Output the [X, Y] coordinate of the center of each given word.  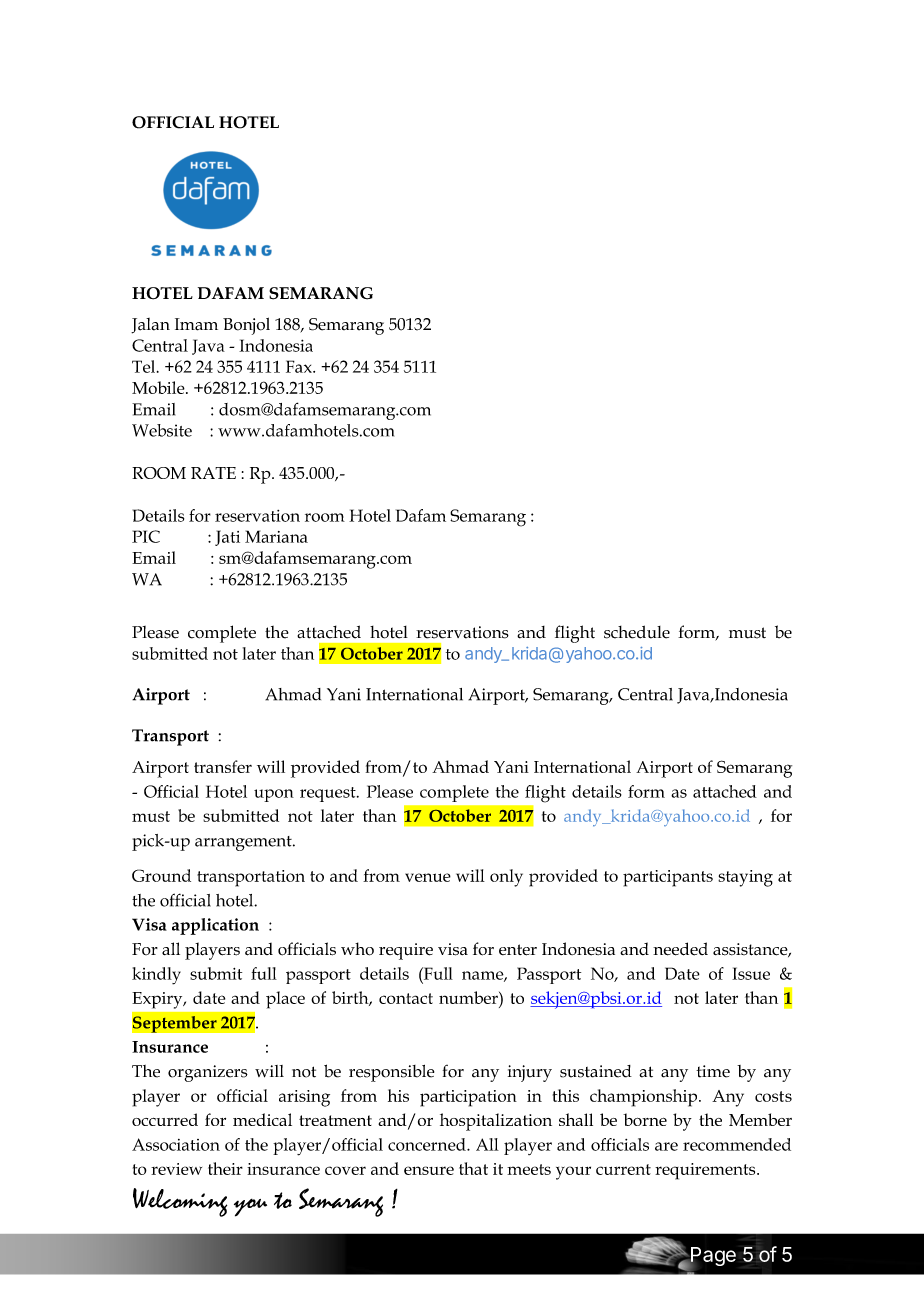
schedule [637, 632]
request [329, 794]
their [225, 1168]
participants [668, 878]
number [469, 997]
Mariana [276, 536]
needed [680, 949]
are [666, 1146]
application [215, 926]
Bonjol [246, 326]
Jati [227, 538]
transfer [223, 766]
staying [745, 878]
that [473, 1168]
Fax [300, 366]
